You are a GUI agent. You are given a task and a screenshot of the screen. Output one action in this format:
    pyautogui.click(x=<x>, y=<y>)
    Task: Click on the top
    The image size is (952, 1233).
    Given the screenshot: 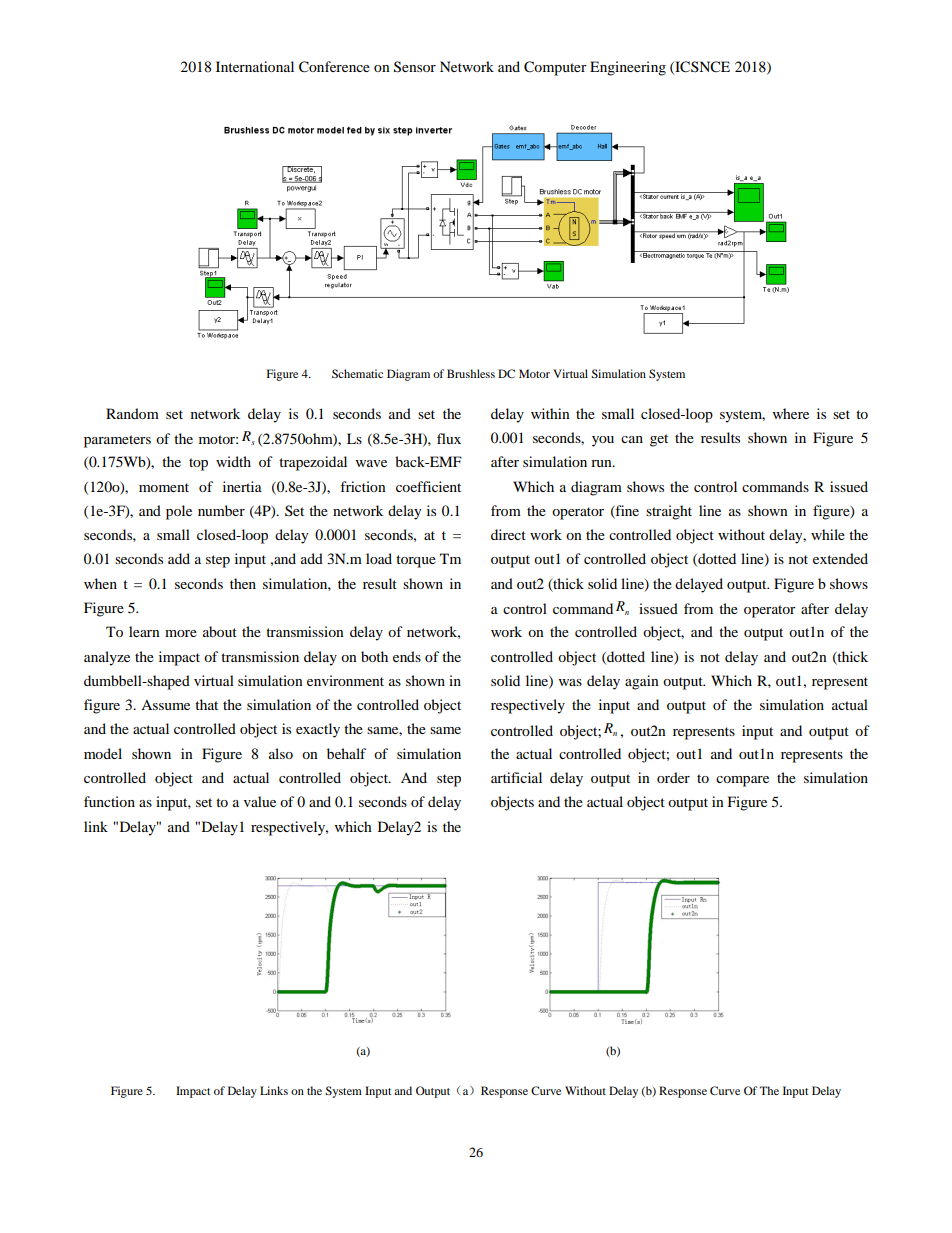 What is the action you would take?
    pyautogui.click(x=198, y=464)
